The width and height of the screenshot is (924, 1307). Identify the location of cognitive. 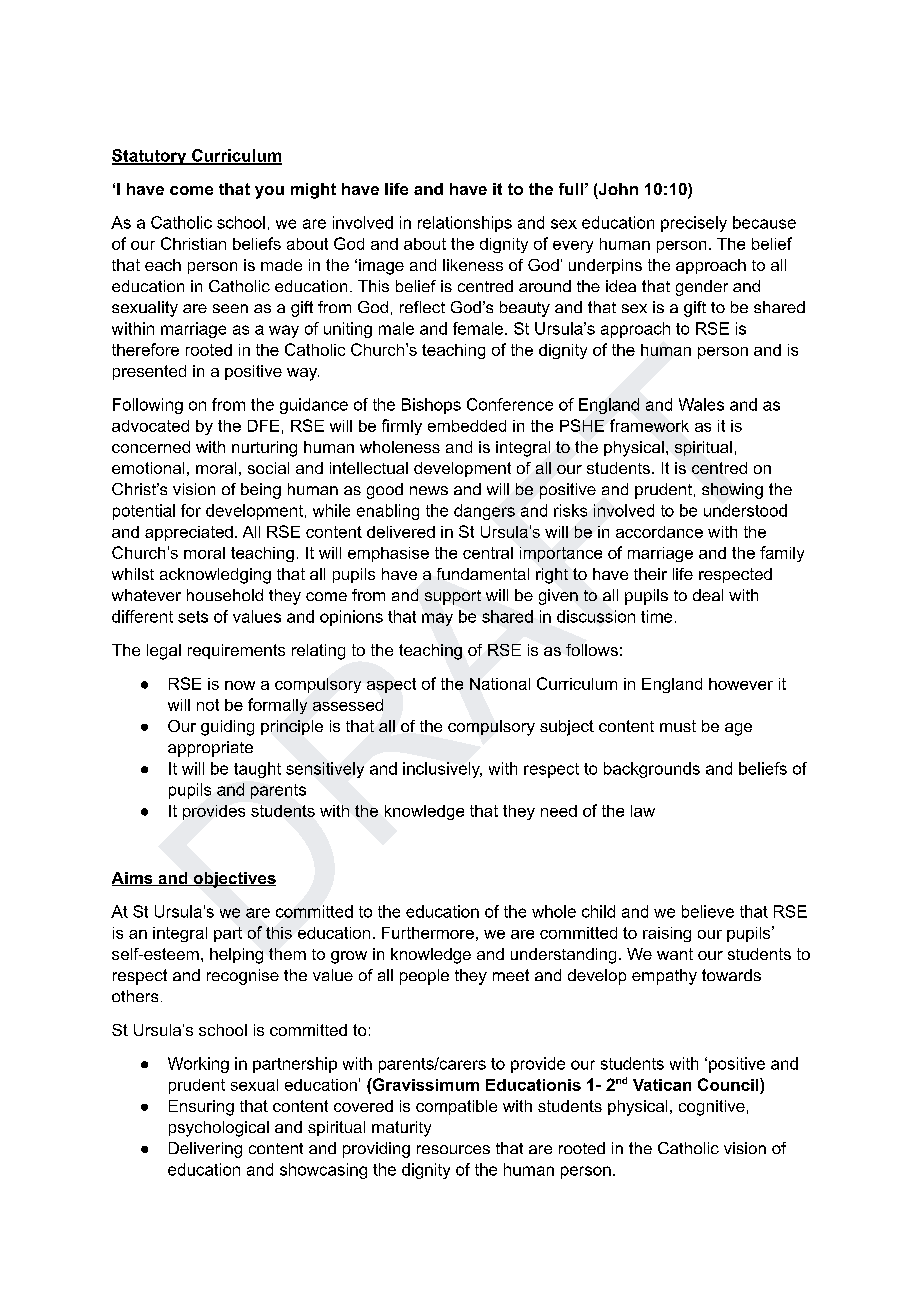
(712, 1108).
